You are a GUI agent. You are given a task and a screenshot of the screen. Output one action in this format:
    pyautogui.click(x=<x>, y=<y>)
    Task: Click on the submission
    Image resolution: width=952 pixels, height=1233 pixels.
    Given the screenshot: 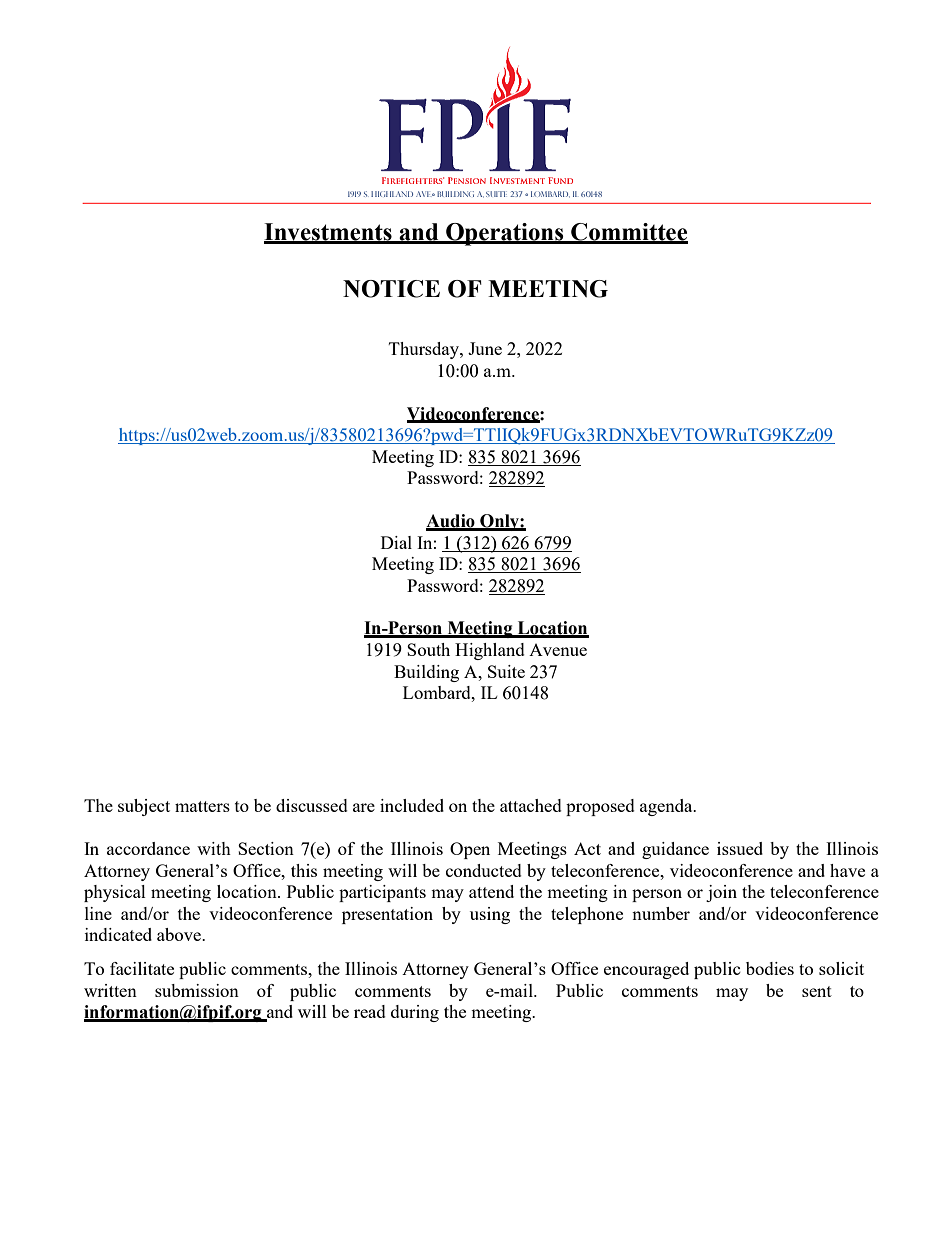 What is the action you would take?
    pyautogui.click(x=197, y=990)
